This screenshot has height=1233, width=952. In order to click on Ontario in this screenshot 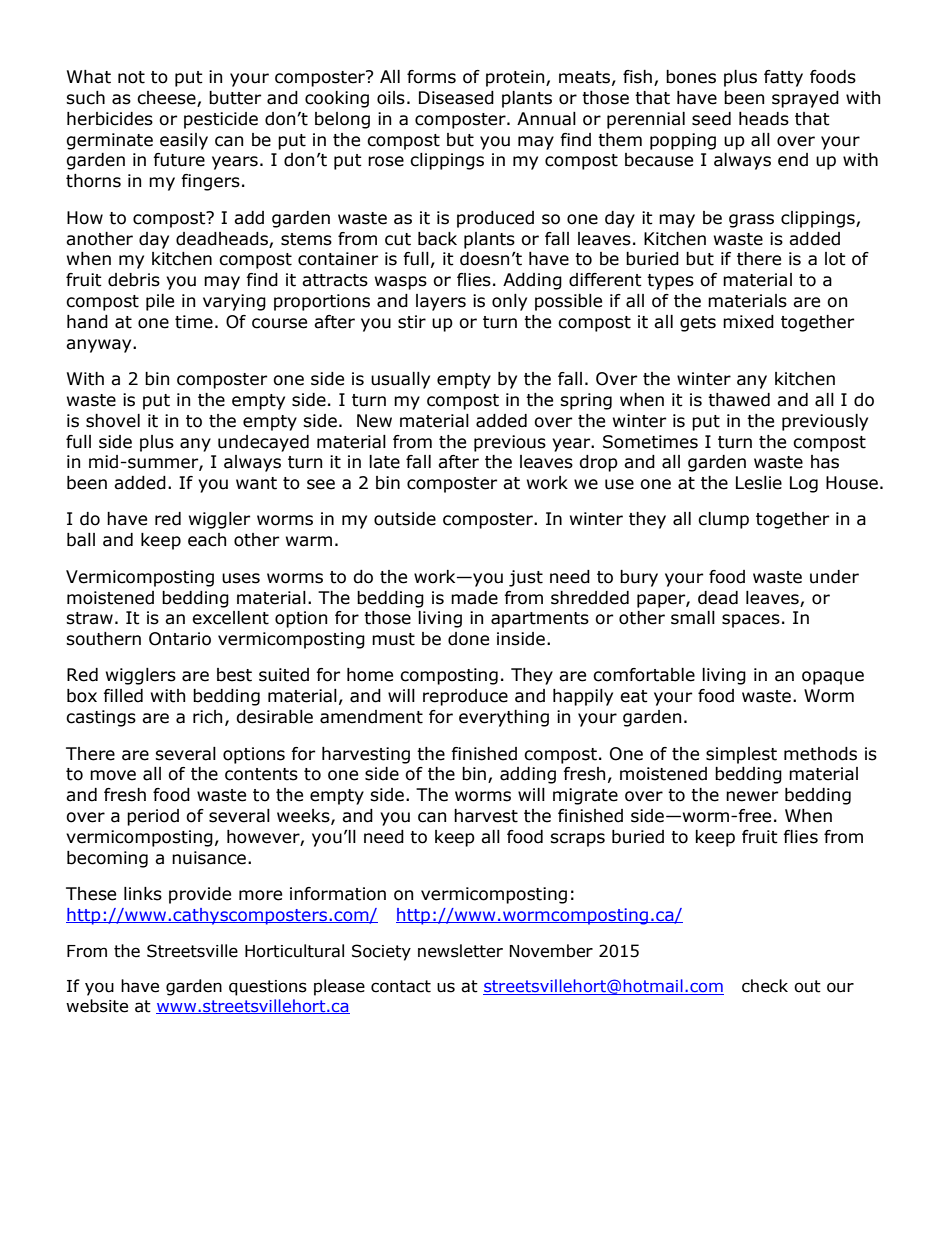, I will do `click(180, 639)`.
